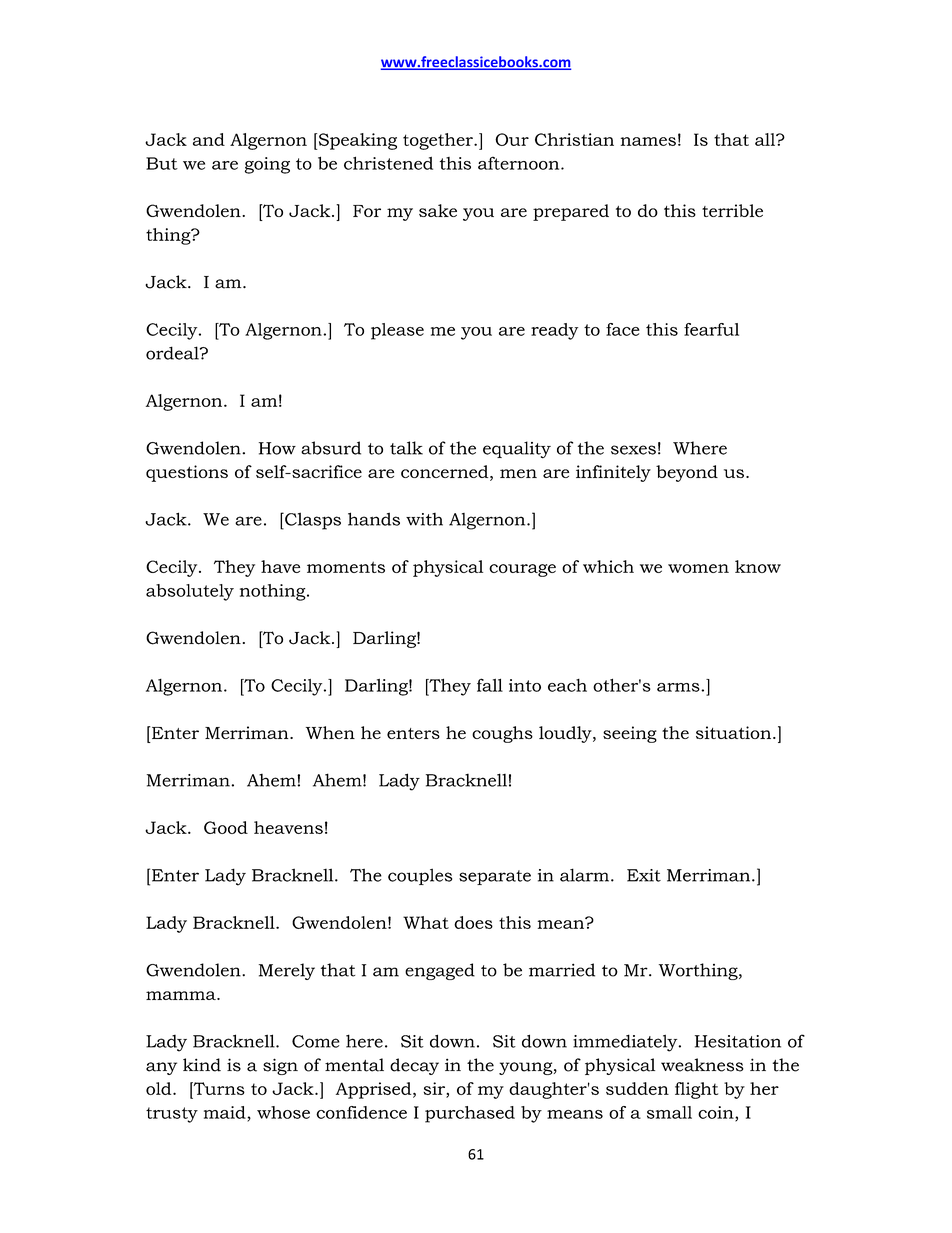 The image size is (952, 1233). Describe the element at coordinates (226, 1112) in the image. I see `maid` at that location.
